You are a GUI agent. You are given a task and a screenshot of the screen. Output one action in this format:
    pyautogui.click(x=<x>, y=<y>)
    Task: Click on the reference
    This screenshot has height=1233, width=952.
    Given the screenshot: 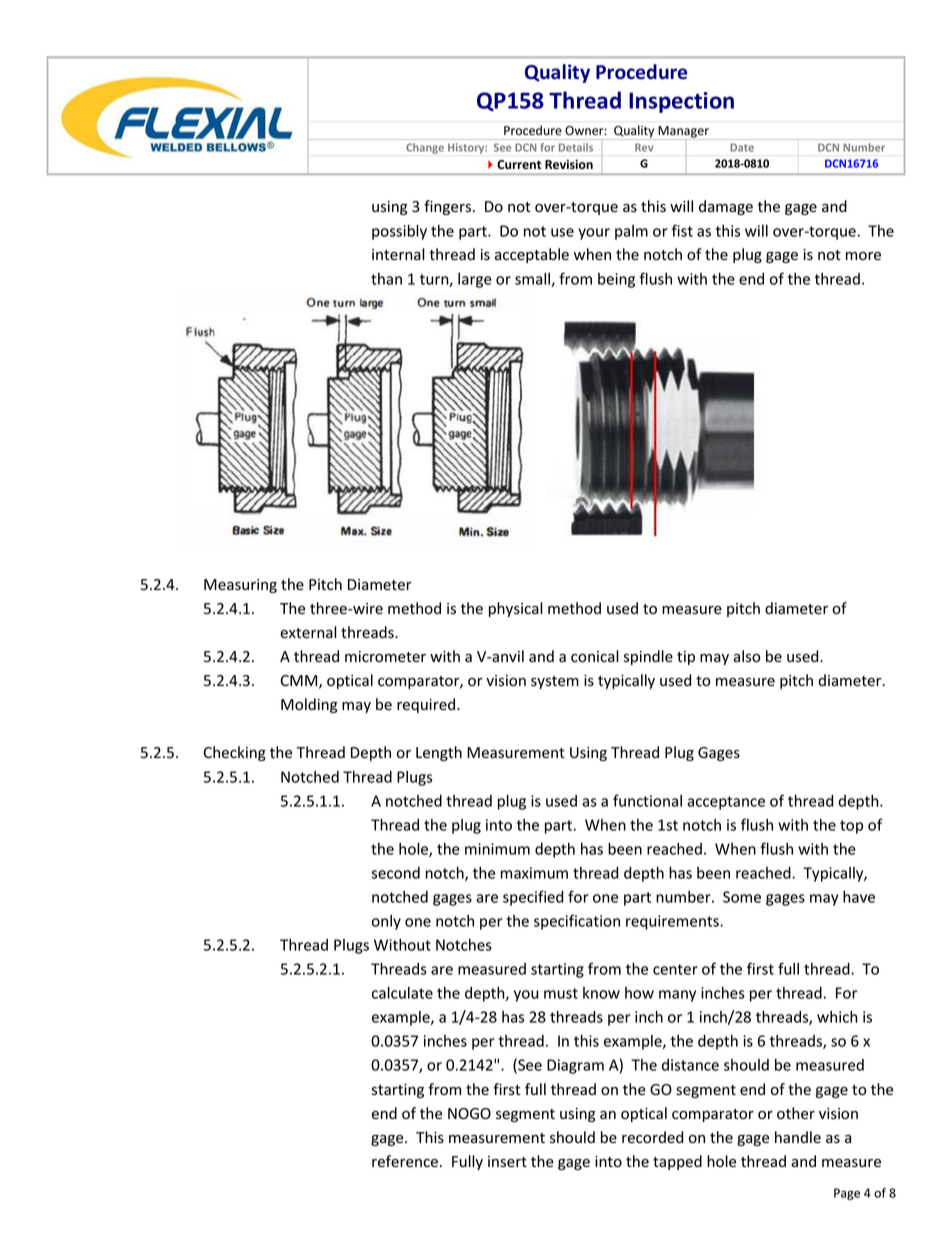 What is the action you would take?
    pyautogui.click(x=405, y=1161)
